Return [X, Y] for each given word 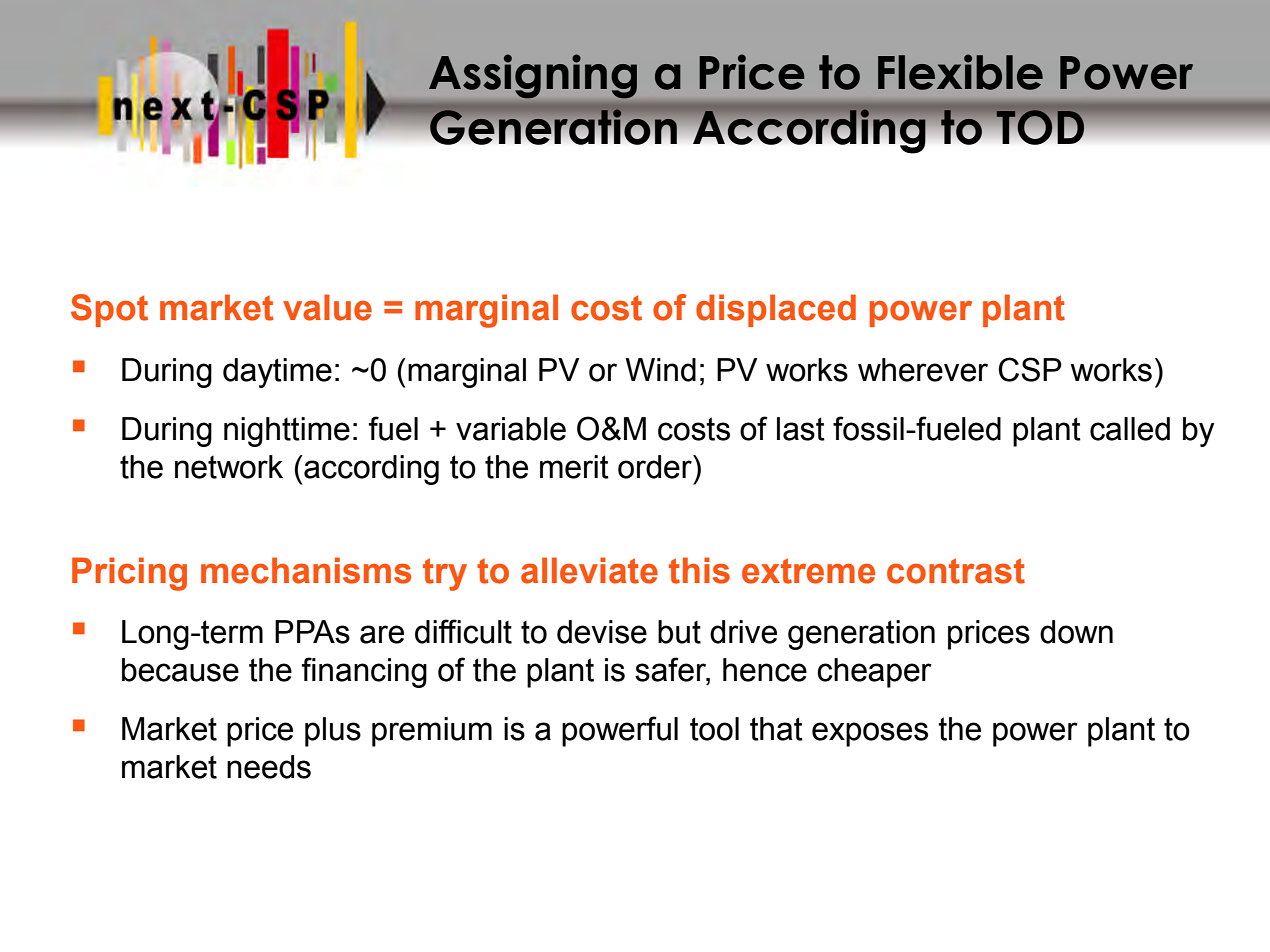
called [1130, 429]
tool [714, 729]
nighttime [287, 432]
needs [269, 767]
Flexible [960, 72]
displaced [776, 310]
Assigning [533, 76]
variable [511, 429]
